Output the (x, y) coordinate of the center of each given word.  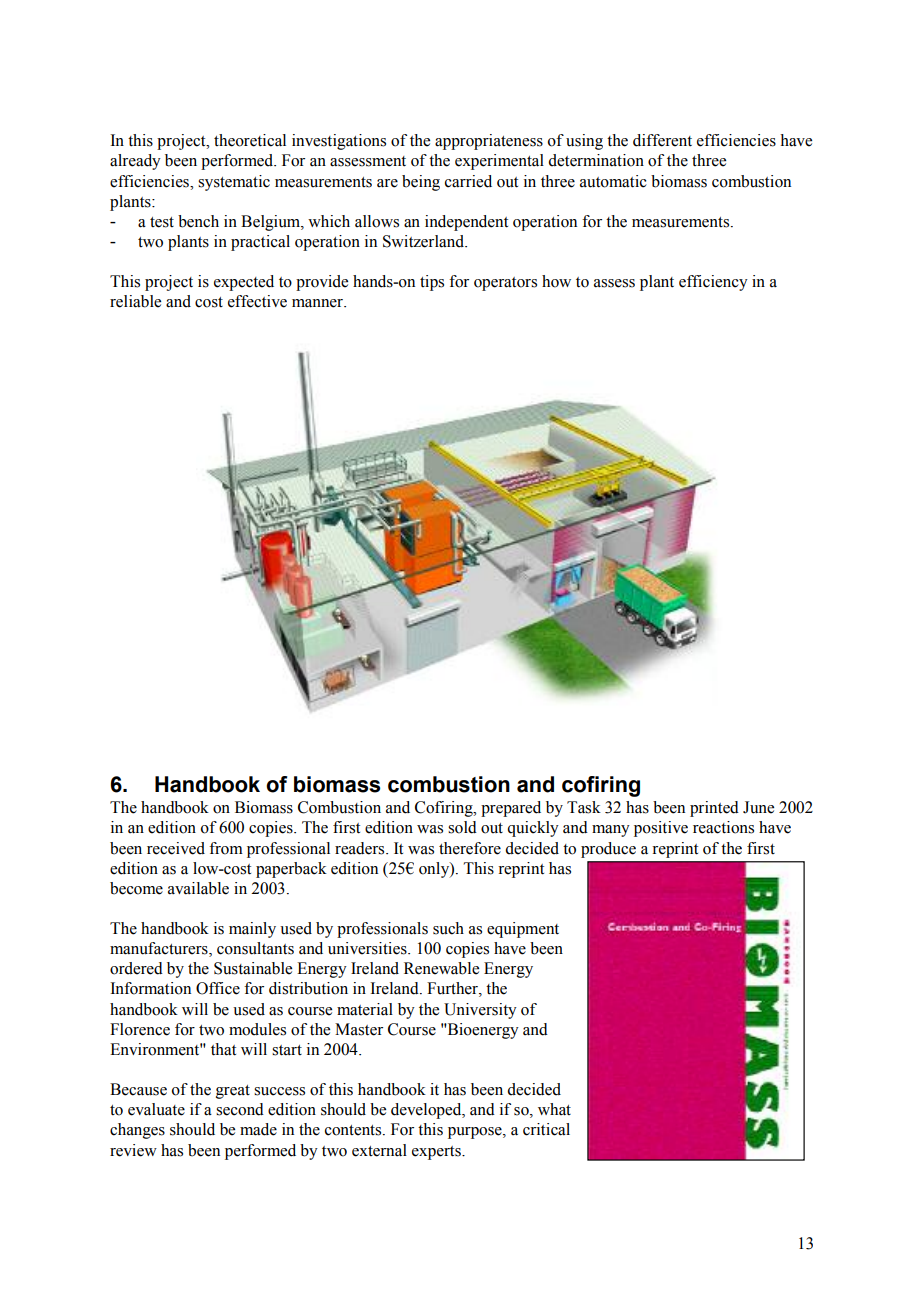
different (662, 140)
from (226, 848)
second (240, 1109)
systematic (234, 183)
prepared (511, 809)
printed (714, 809)
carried (468, 181)
